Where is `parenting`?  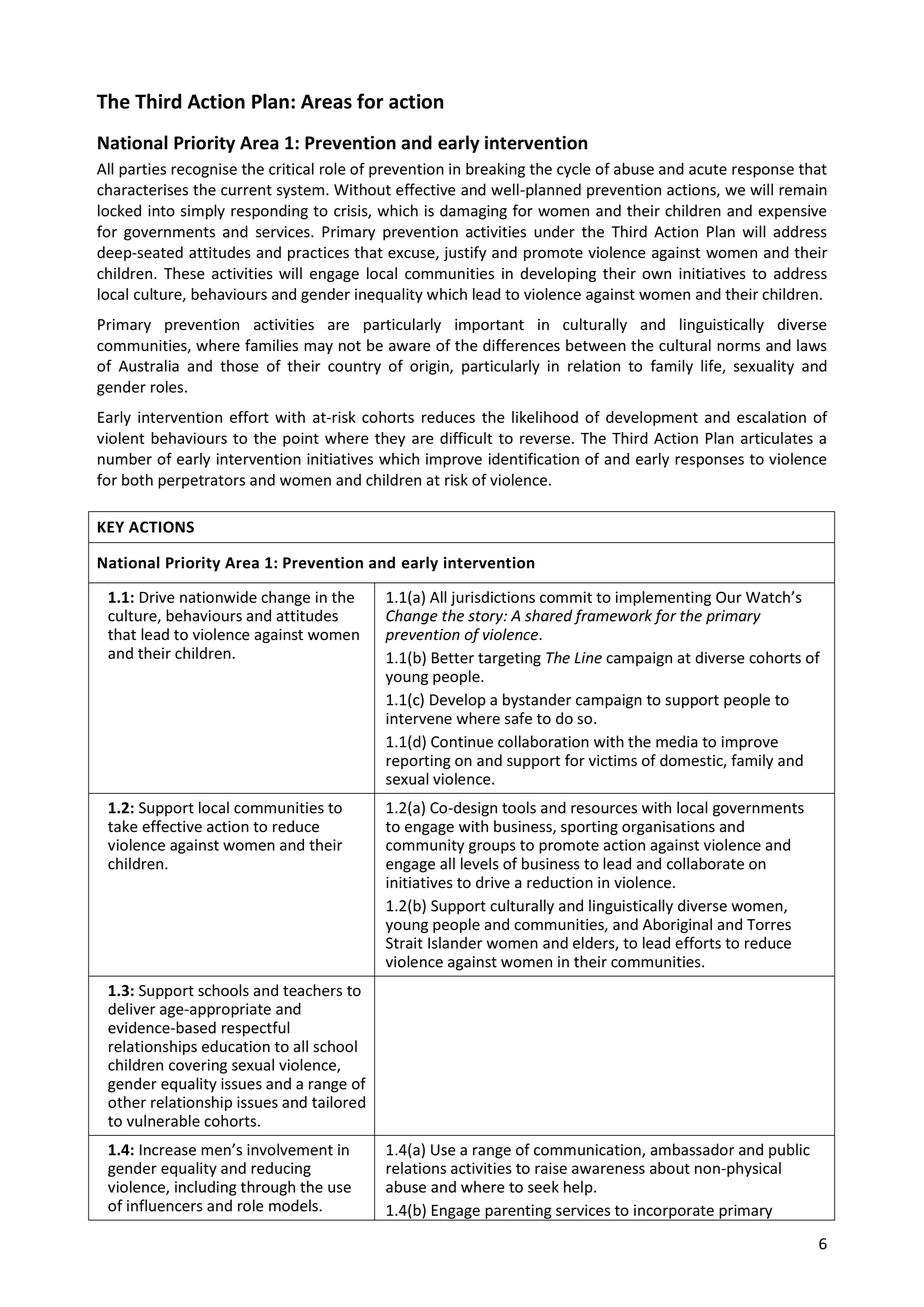
parenting is located at coordinates (518, 1212).
